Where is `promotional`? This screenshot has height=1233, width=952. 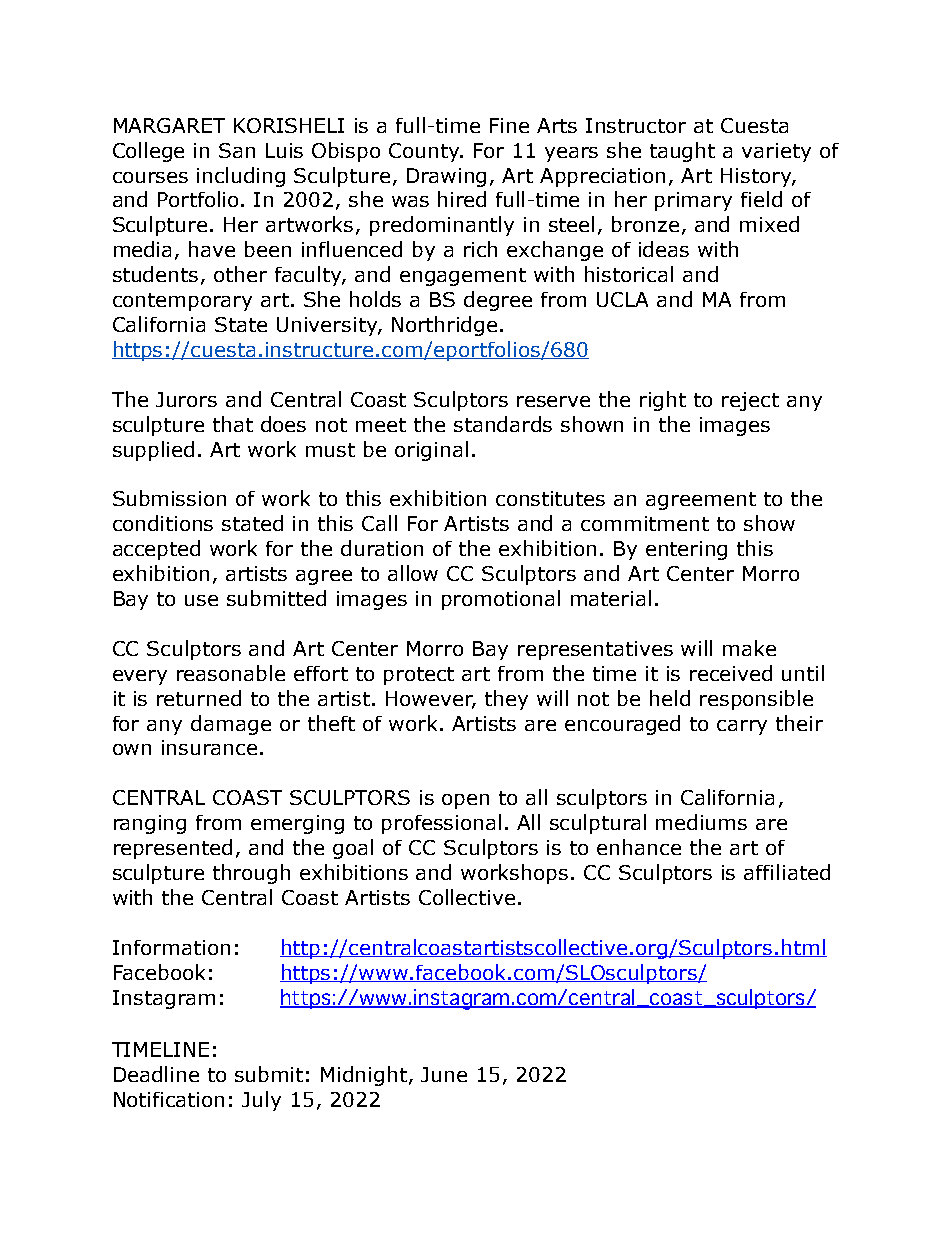
promotional is located at coordinates (501, 600).
